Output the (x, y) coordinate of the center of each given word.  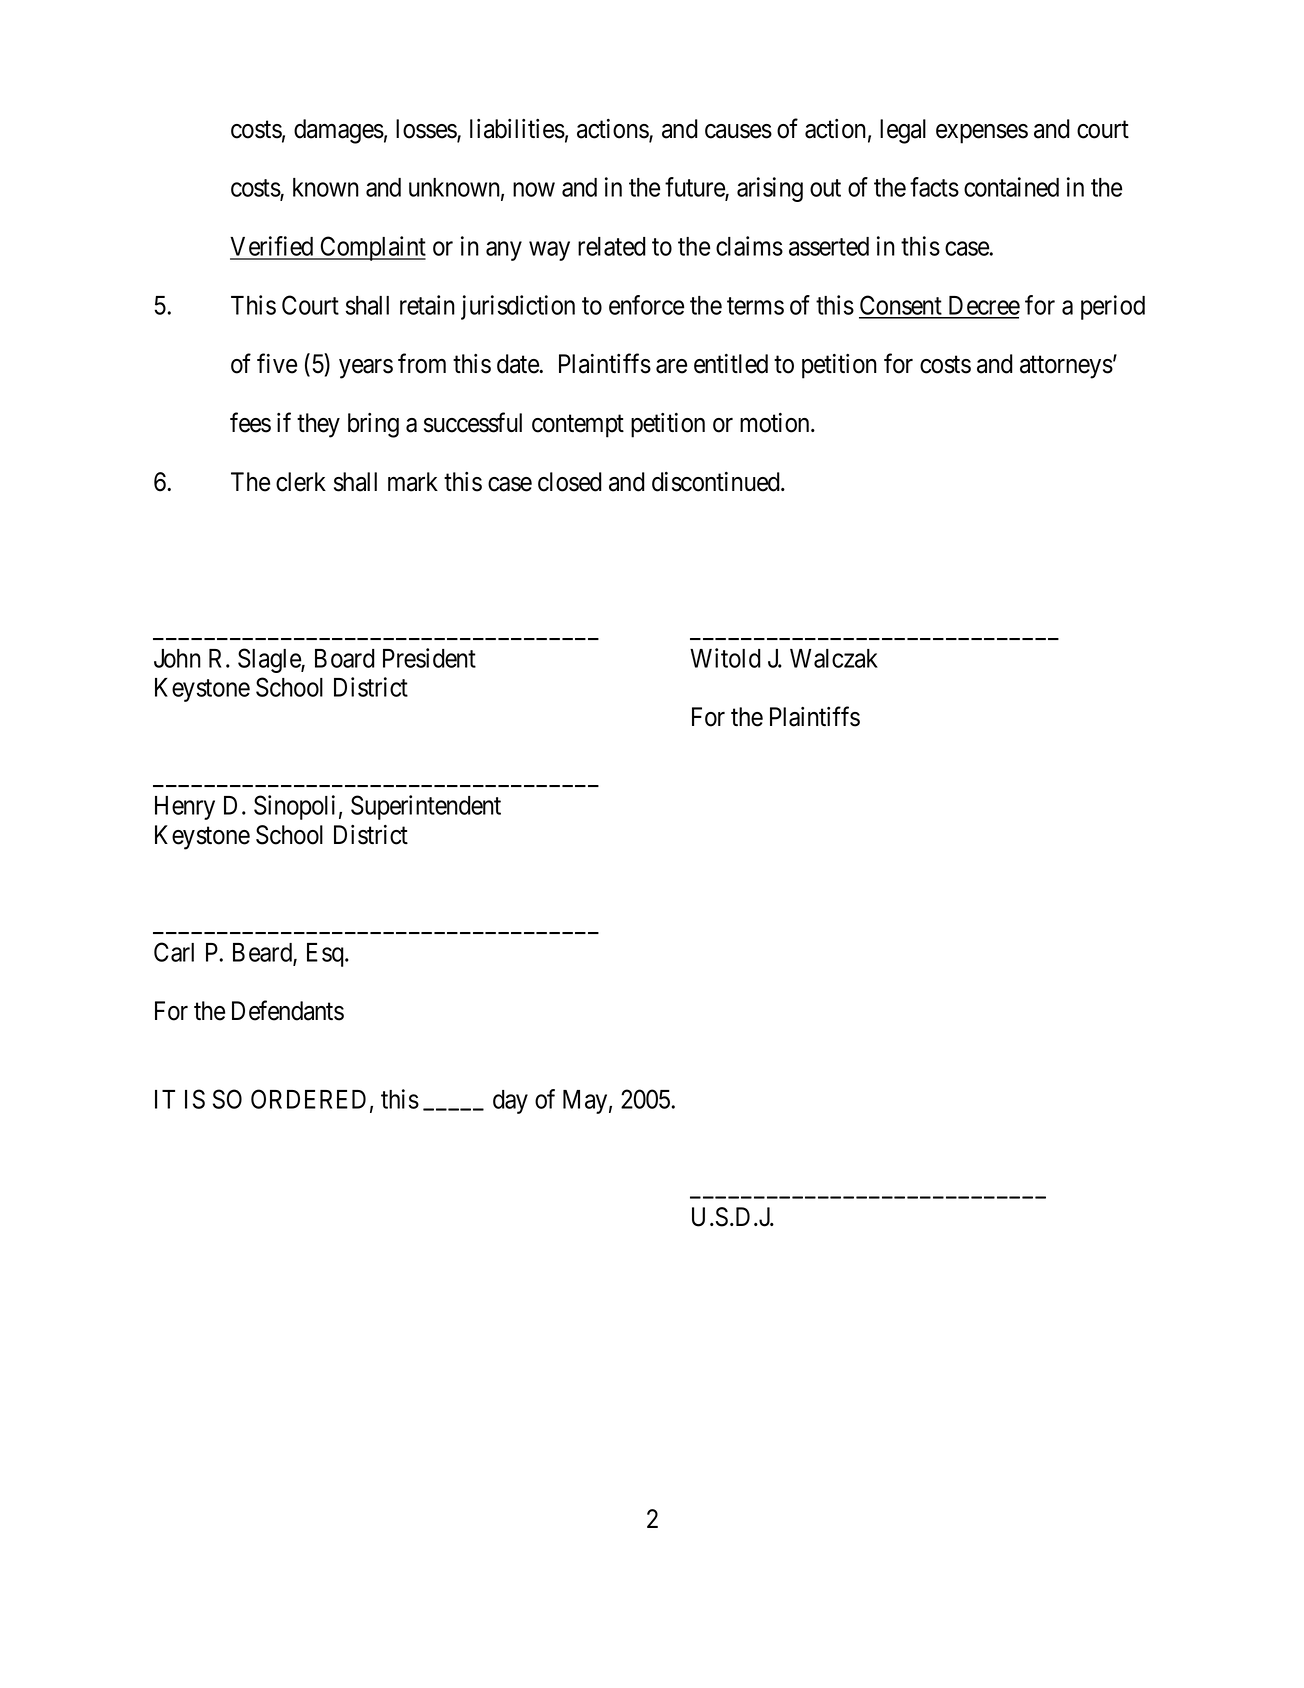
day (510, 1102)
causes (738, 131)
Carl (174, 952)
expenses (982, 134)
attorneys (1066, 367)
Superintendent (426, 807)
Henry (185, 808)
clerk (301, 482)
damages (339, 131)
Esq (326, 955)
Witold (725, 658)
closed (570, 482)
